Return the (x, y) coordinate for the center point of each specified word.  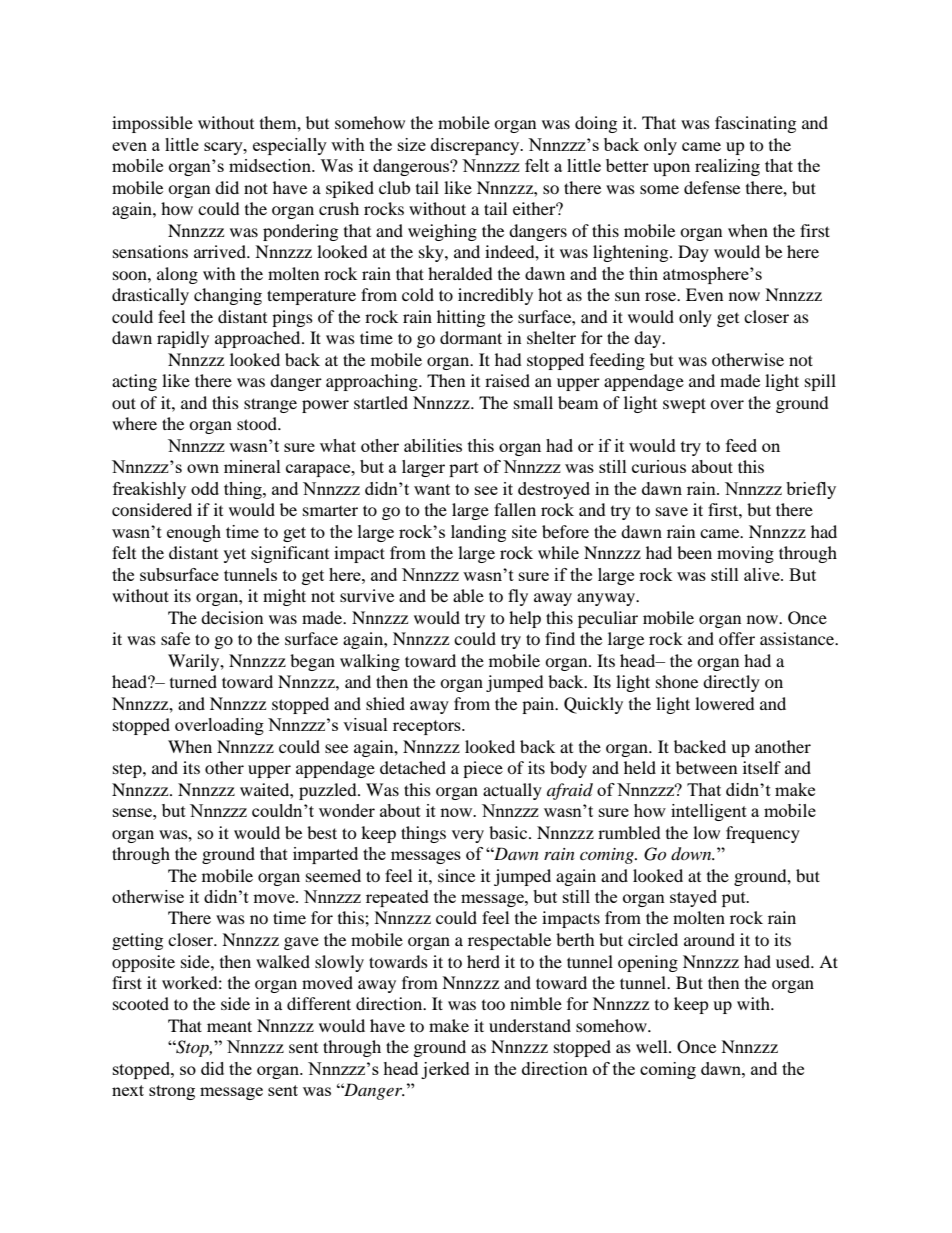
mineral (252, 466)
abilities (433, 445)
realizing (727, 167)
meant (229, 1026)
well (653, 1046)
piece (483, 769)
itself (762, 767)
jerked (445, 1070)
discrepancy (476, 146)
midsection (271, 165)
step (128, 770)
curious (659, 466)
